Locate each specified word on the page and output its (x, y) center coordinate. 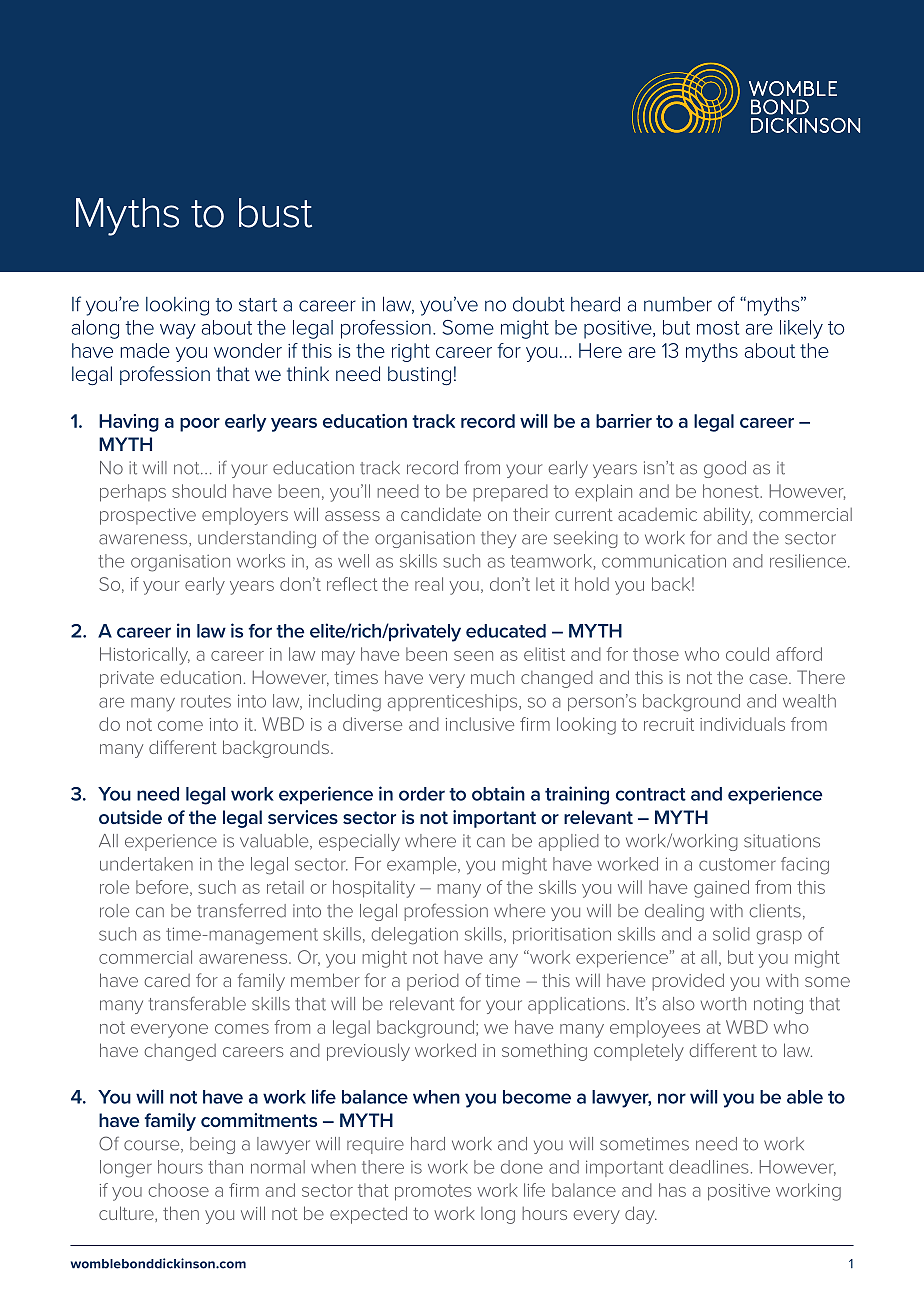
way (178, 331)
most (718, 328)
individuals (742, 724)
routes (206, 701)
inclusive (480, 724)
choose (178, 1190)
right (411, 352)
